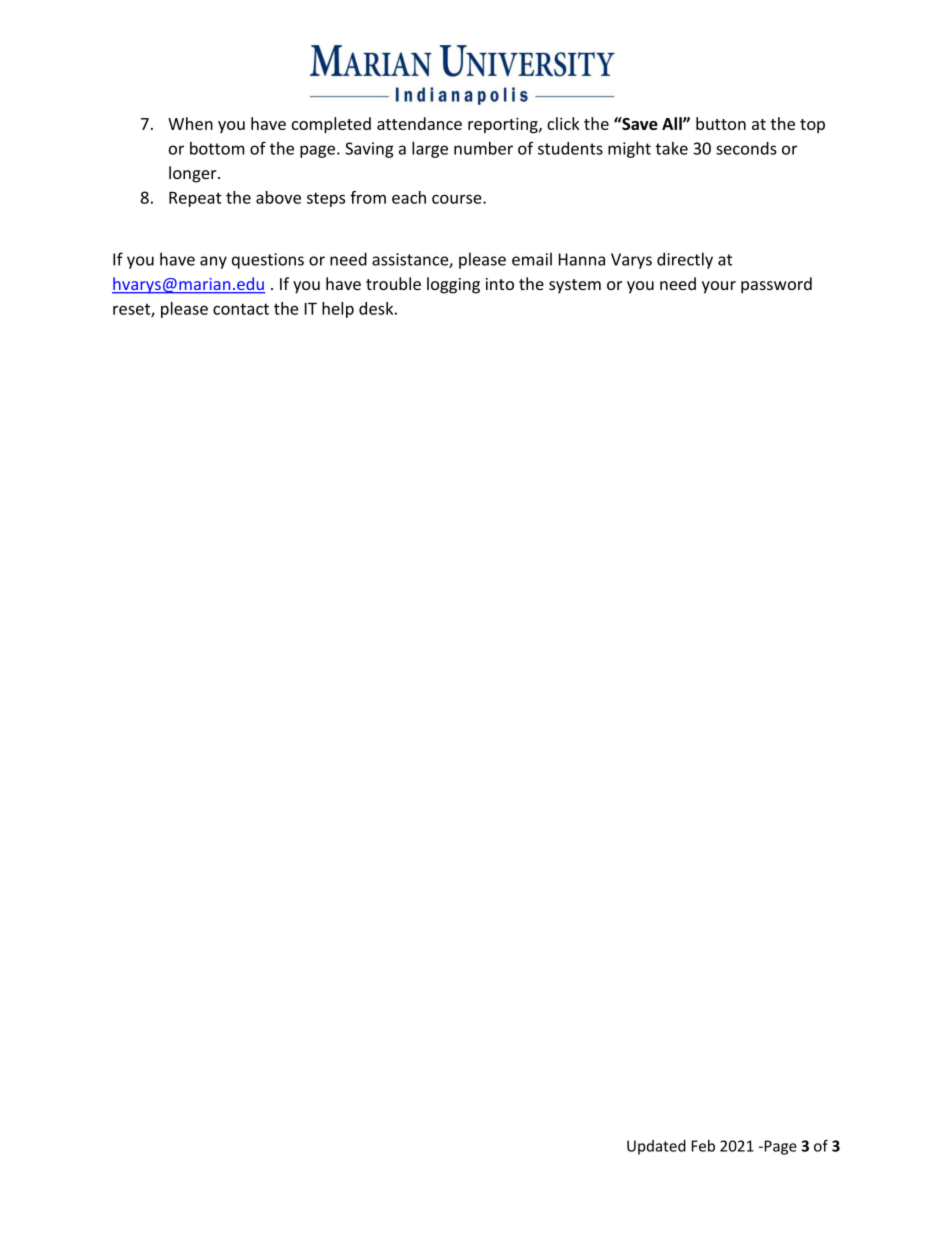  I want to click on logging, so click(453, 285).
